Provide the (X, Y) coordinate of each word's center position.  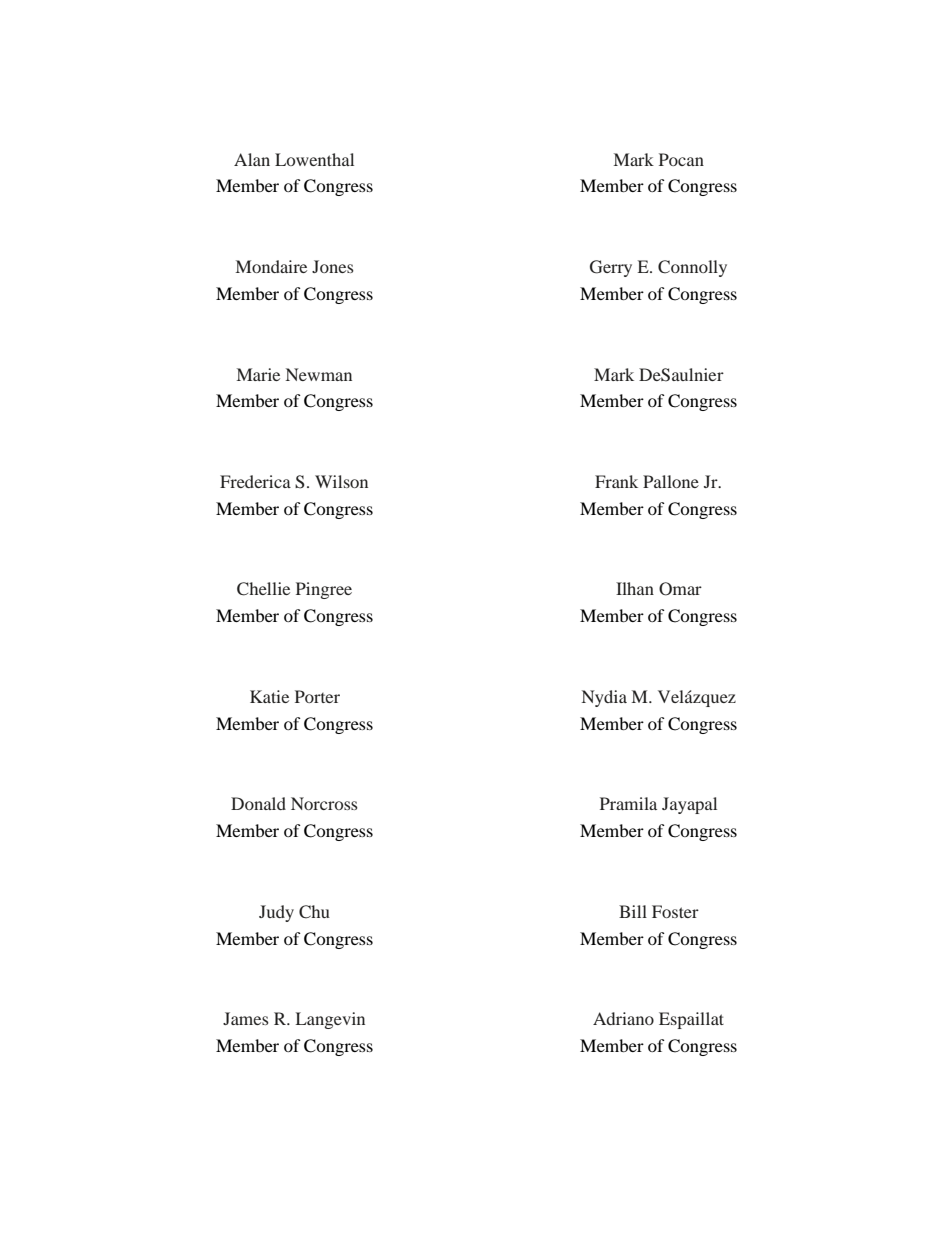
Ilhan (635, 588)
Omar (680, 589)
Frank (616, 481)
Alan (252, 159)
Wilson (341, 481)
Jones (333, 266)
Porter (317, 696)
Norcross (324, 803)
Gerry (611, 268)
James (246, 1018)
